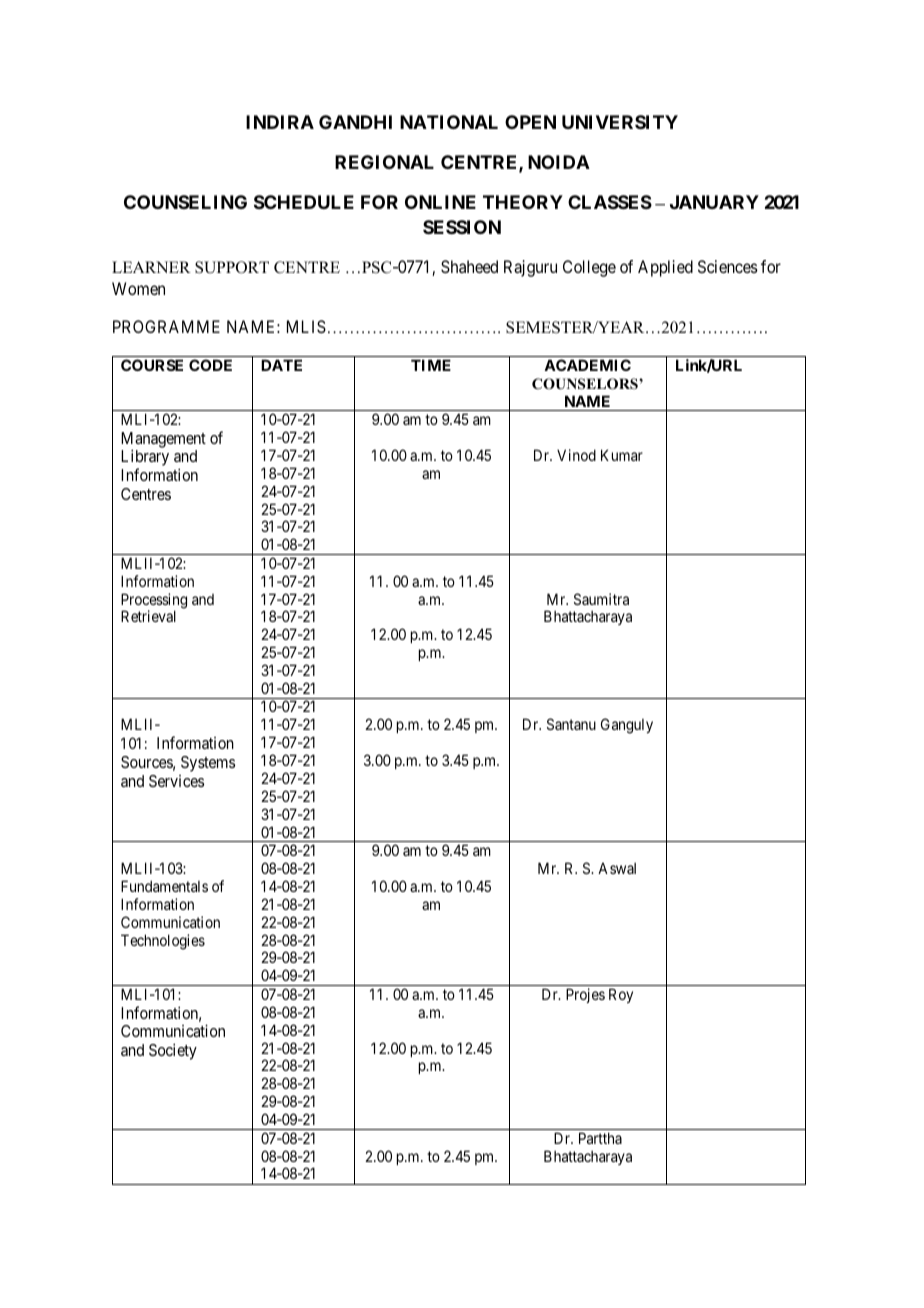 This screenshot has height=1308, width=924. I want to click on COUNSELING, so click(185, 202).
